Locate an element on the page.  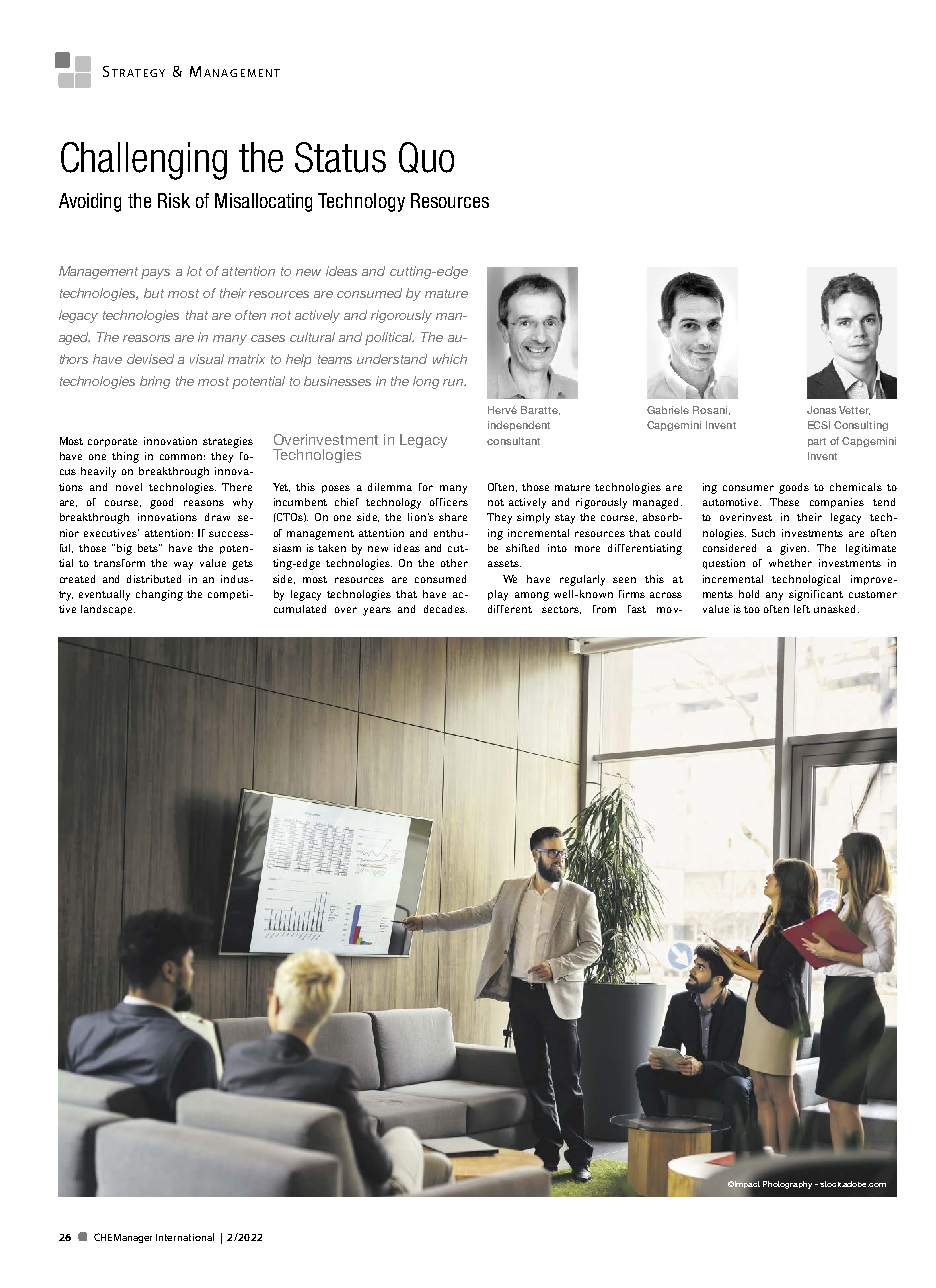
International is located at coordinates (185, 1237).
